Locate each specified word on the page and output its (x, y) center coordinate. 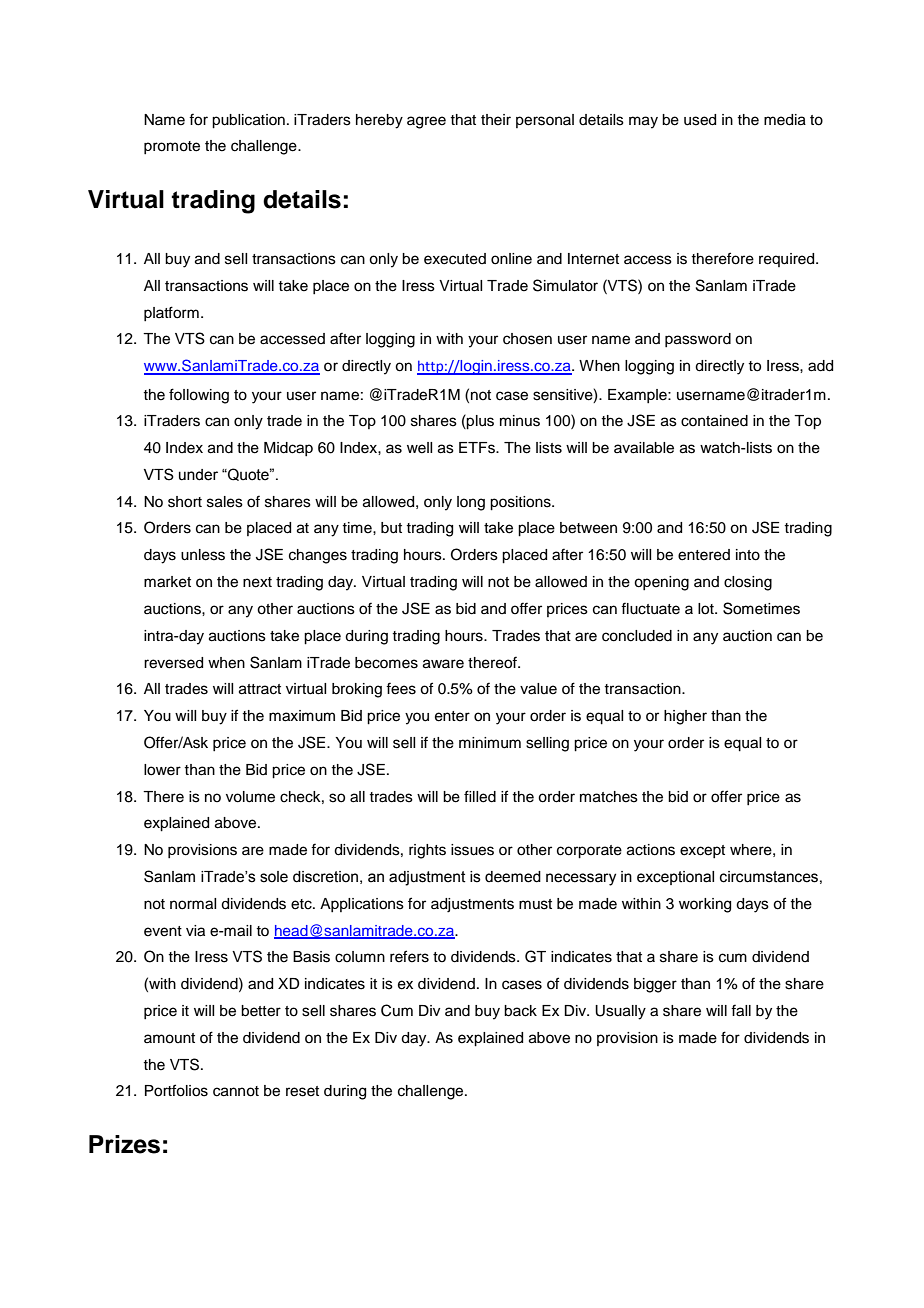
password (698, 340)
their (496, 120)
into (748, 555)
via (195, 931)
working (705, 905)
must (535, 904)
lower (162, 770)
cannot (236, 1091)
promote (172, 147)
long (471, 503)
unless (203, 555)
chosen (527, 339)
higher (685, 717)
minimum (490, 743)
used (700, 120)
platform (171, 313)
